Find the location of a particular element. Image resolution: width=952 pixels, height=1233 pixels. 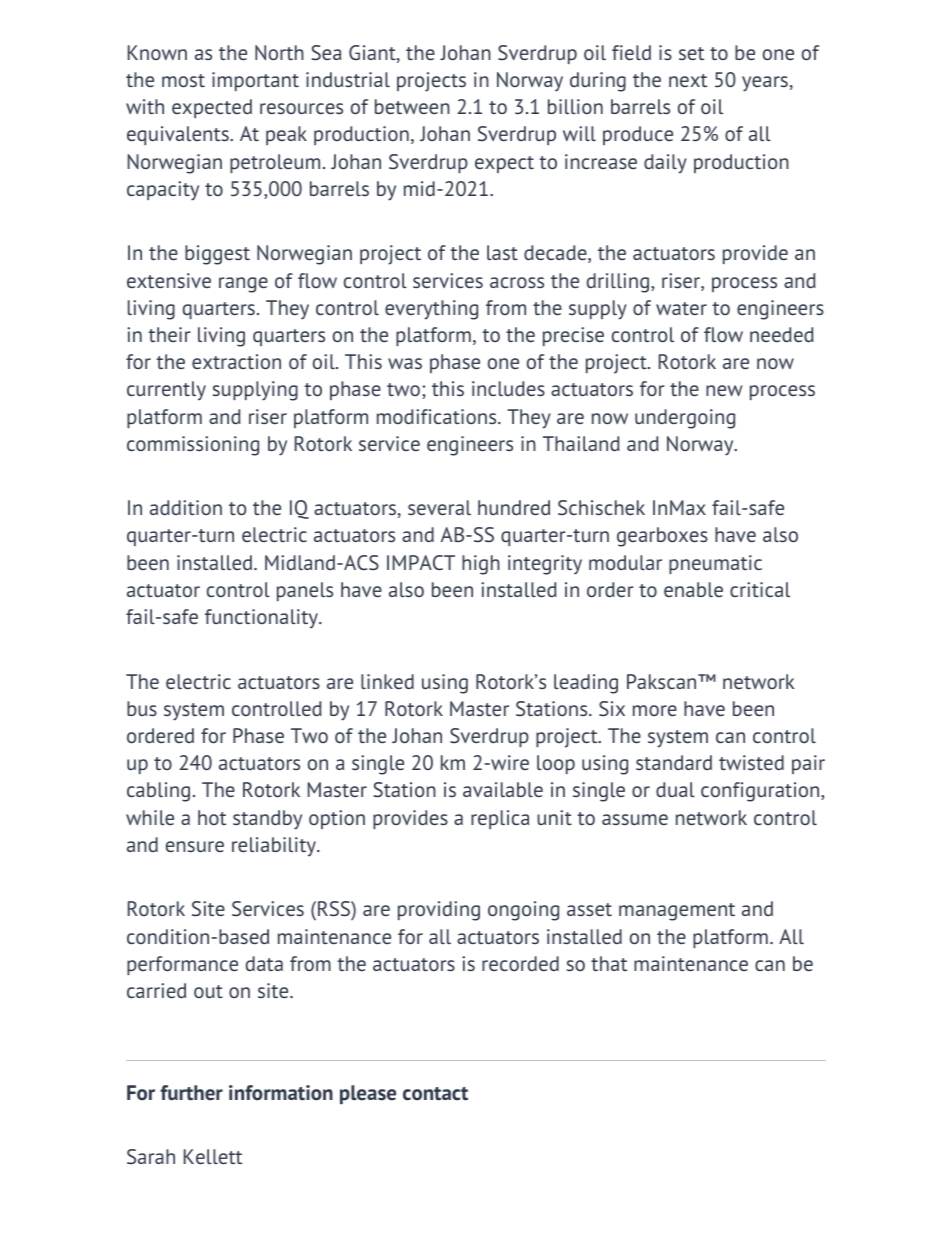

further is located at coordinates (191, 1093).
